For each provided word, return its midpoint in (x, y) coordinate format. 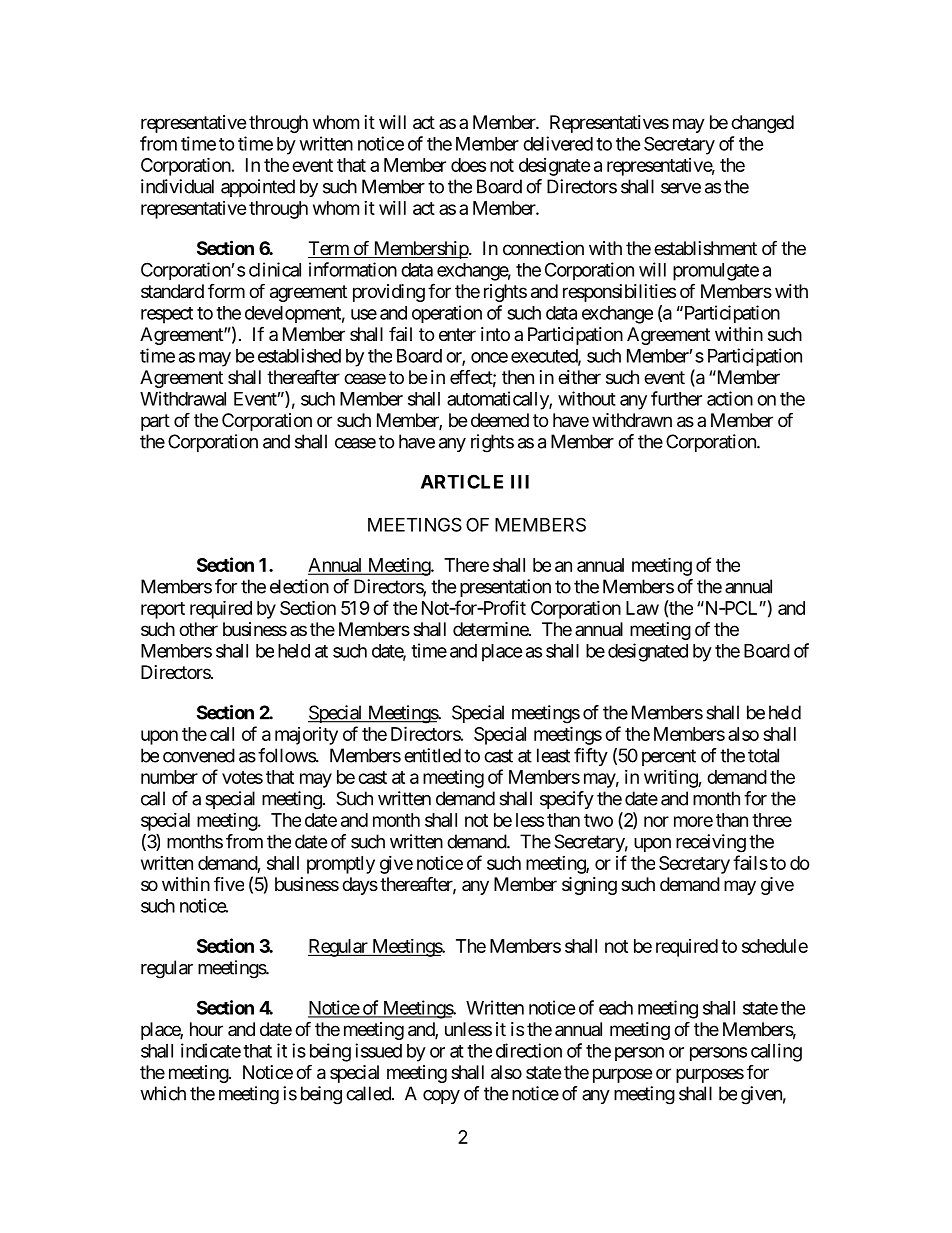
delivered (558, 143)
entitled (432, 755)
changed (762, 124)
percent (669, 757)
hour (206, 1029)
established (299, 355)
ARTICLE (462, 481)
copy (441, 1097)
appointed (258, 188)
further (676, 398)
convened (199, 755)
